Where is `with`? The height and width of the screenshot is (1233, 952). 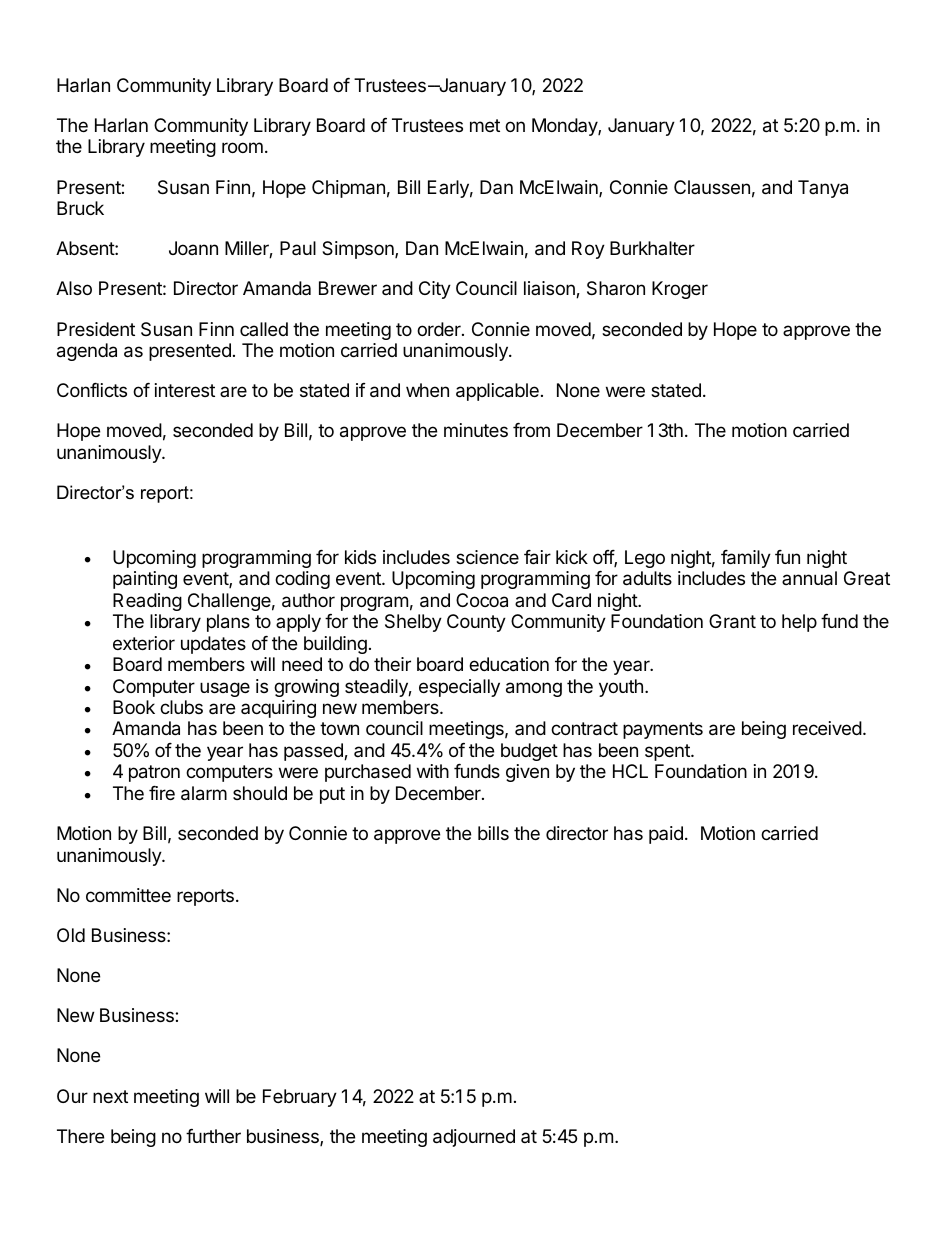
with is located at coordinates (433, 771).
